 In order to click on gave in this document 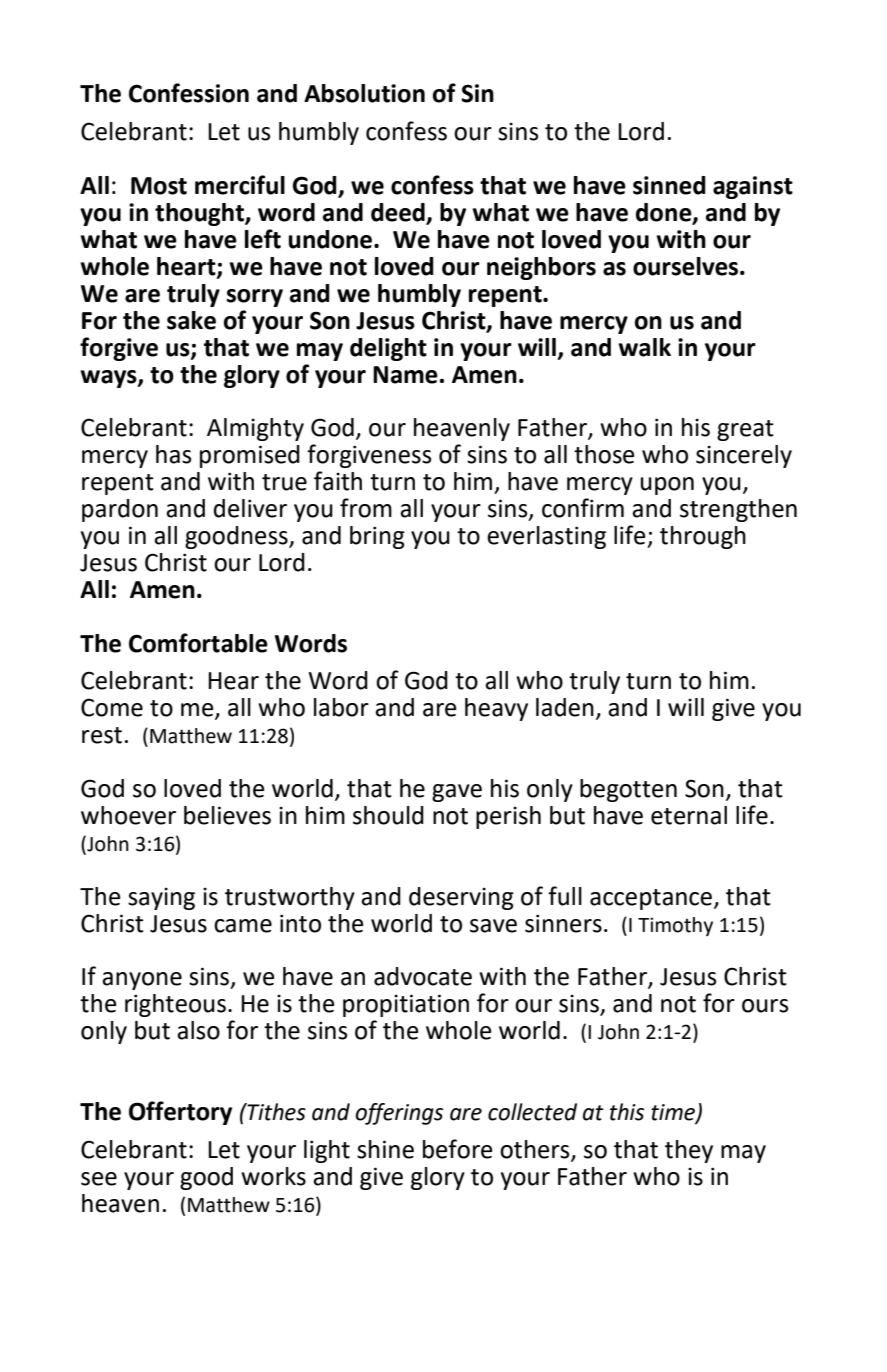, I will do `click(457, 793)`.
